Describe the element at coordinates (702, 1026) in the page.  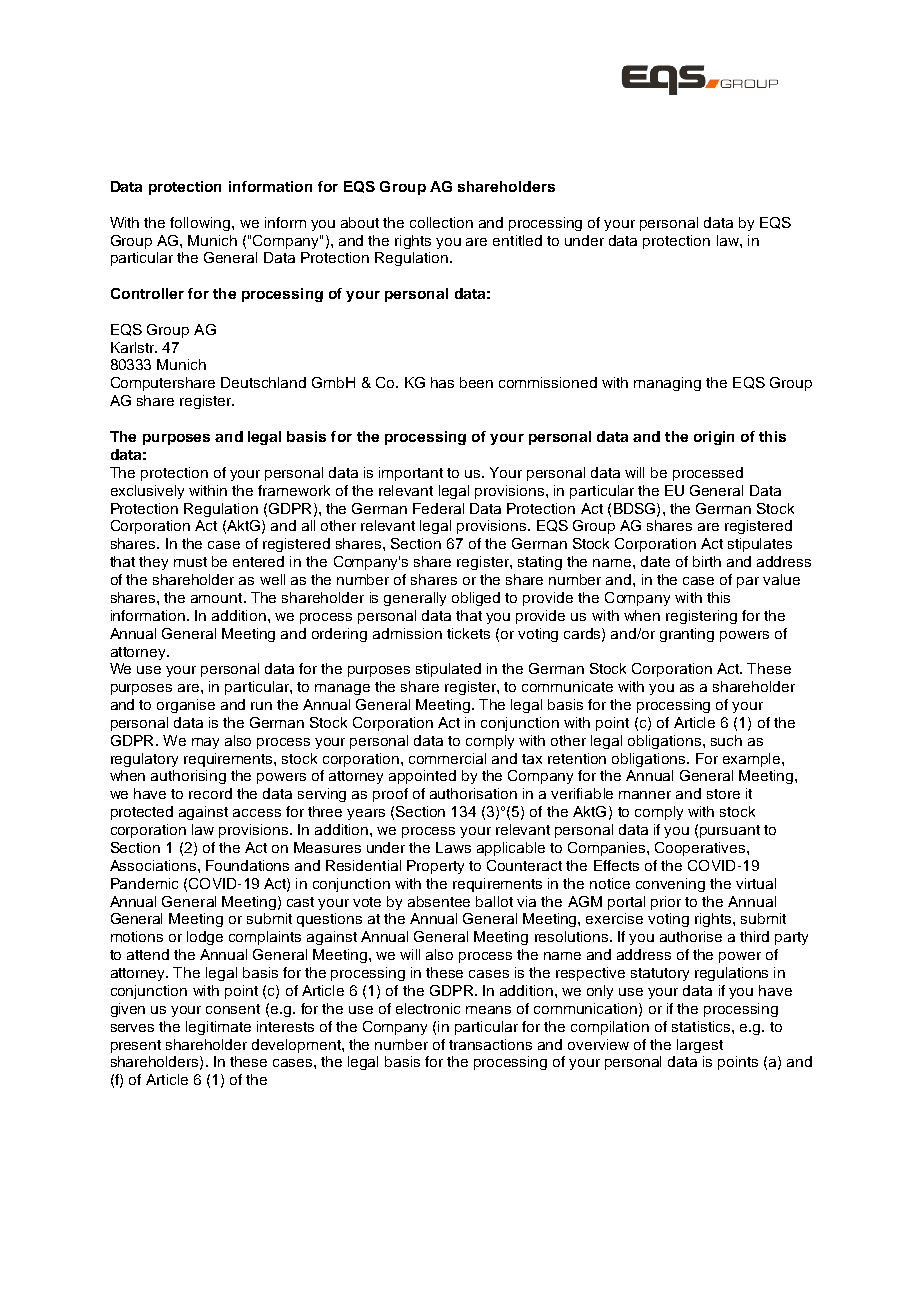
I see `statistics` at that location.
